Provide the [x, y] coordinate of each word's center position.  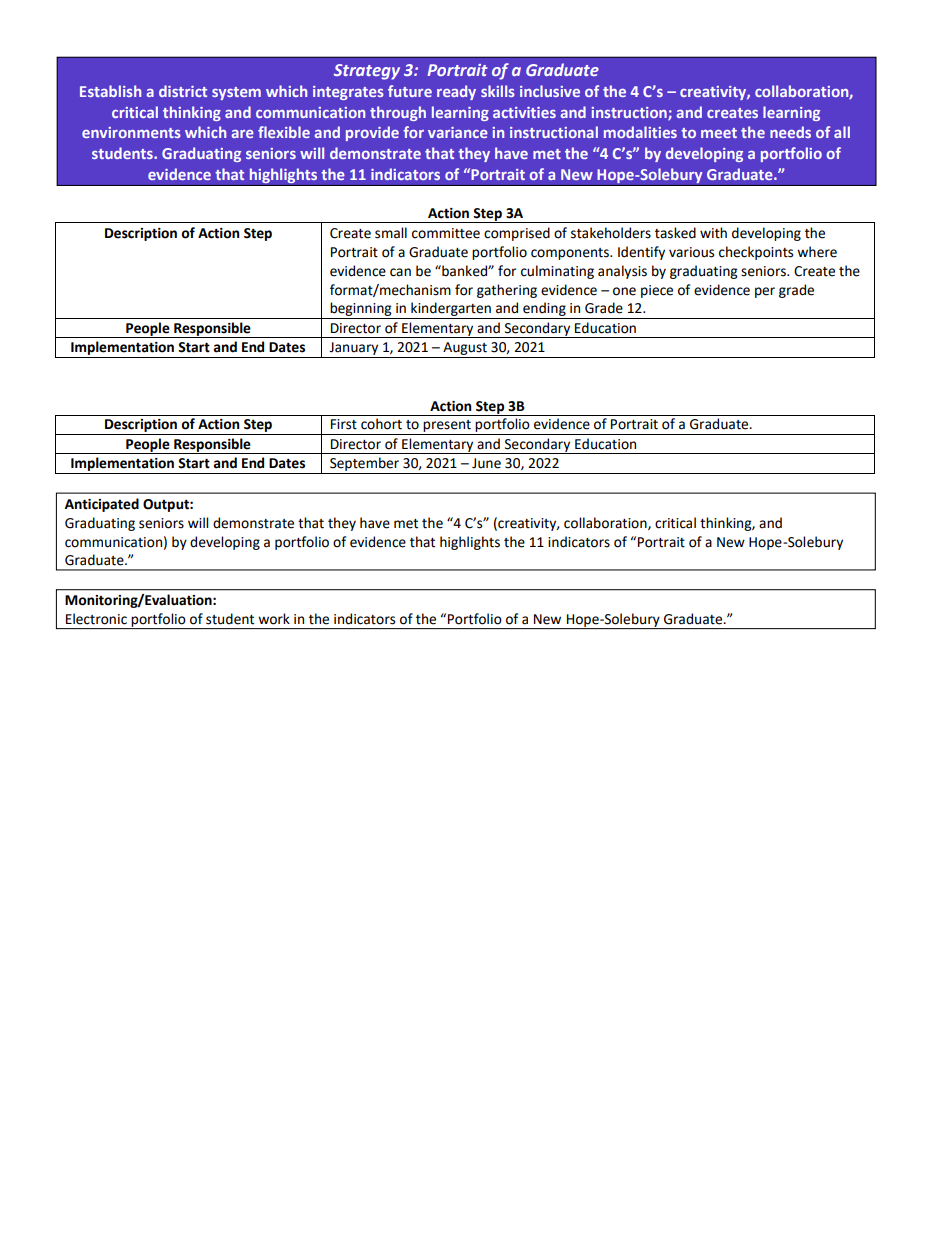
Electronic [96, 619]
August [465, 348]
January [353, 348]
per [765, 292]
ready [456, 92]
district [183, 91]
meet [719, 133]
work [274, 619]
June [486, 463]
